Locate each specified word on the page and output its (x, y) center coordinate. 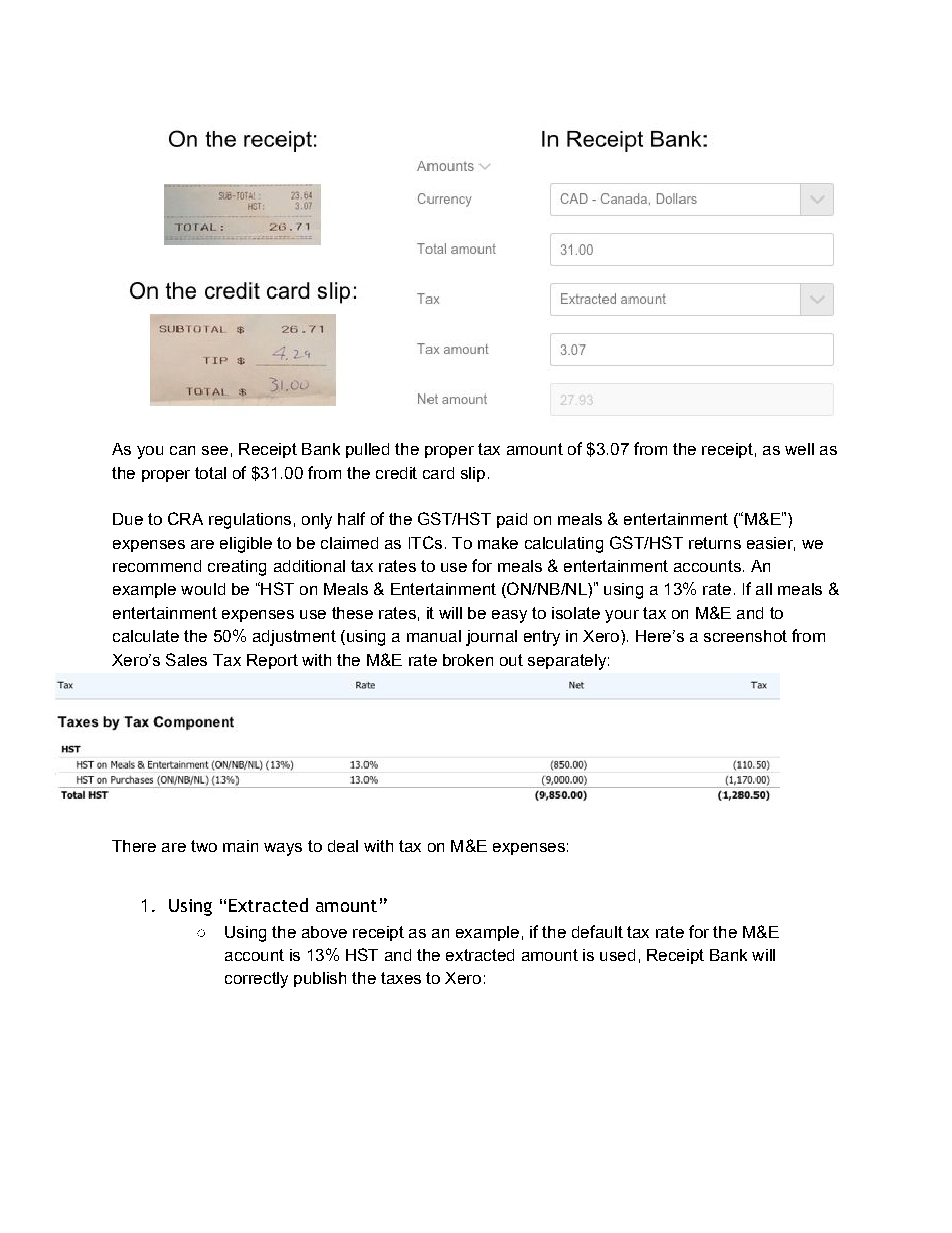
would (203, 589)
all (764, 589)
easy (509, 616)
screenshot (745, 636)
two (204, 846)
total (210, 473)
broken (468, 660)
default (597, 931)
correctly (256, 980)
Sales (186, 659)
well (799, 449)
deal (343, 846)
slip (473, 474)
